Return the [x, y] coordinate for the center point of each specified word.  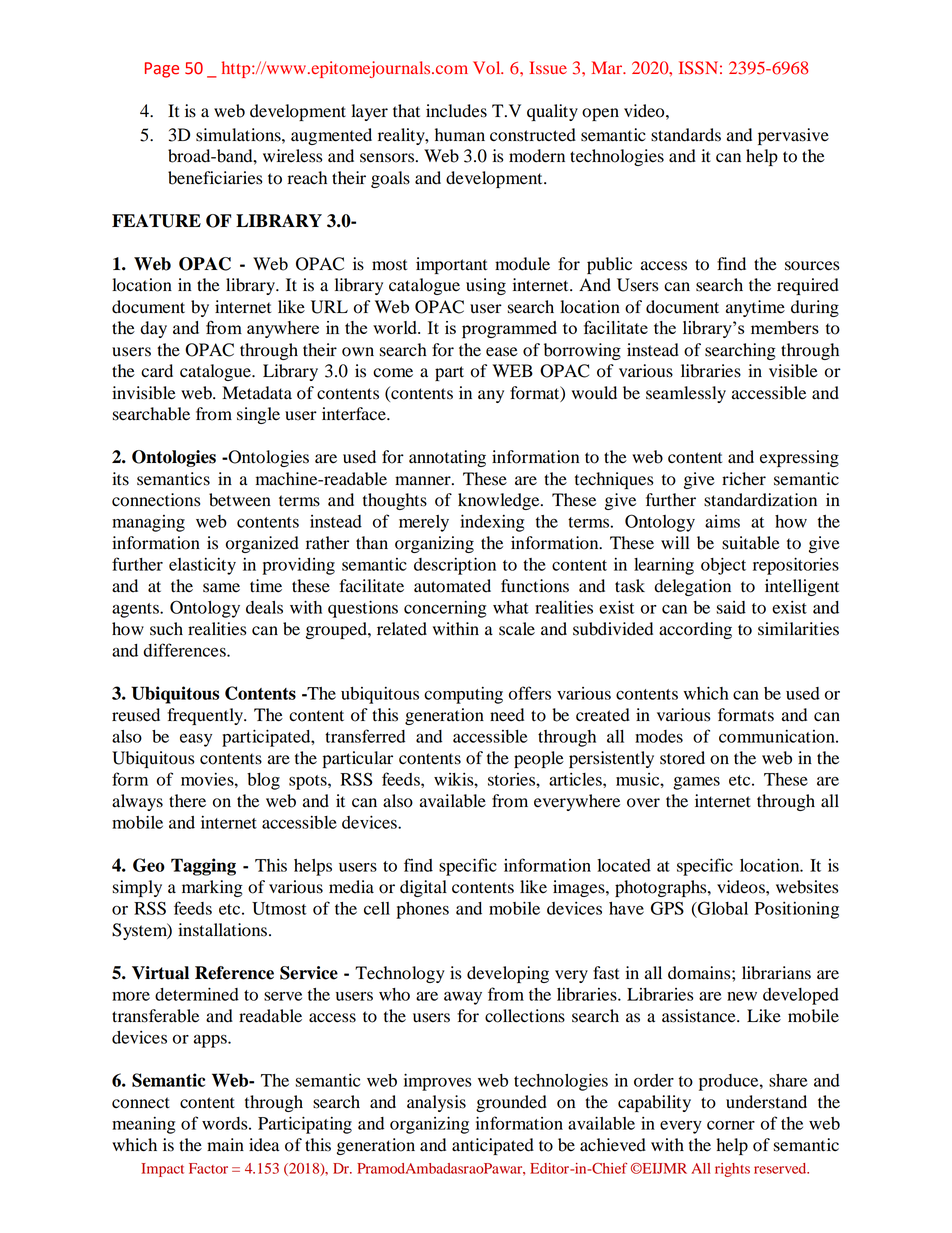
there [187, 801]
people [539, 759]
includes [456, 111]
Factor [208, 1168]
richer [744, 479]
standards [686, 135]
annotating [447, 458]
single [258, 415]
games [696, 783]
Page [162, 70]
